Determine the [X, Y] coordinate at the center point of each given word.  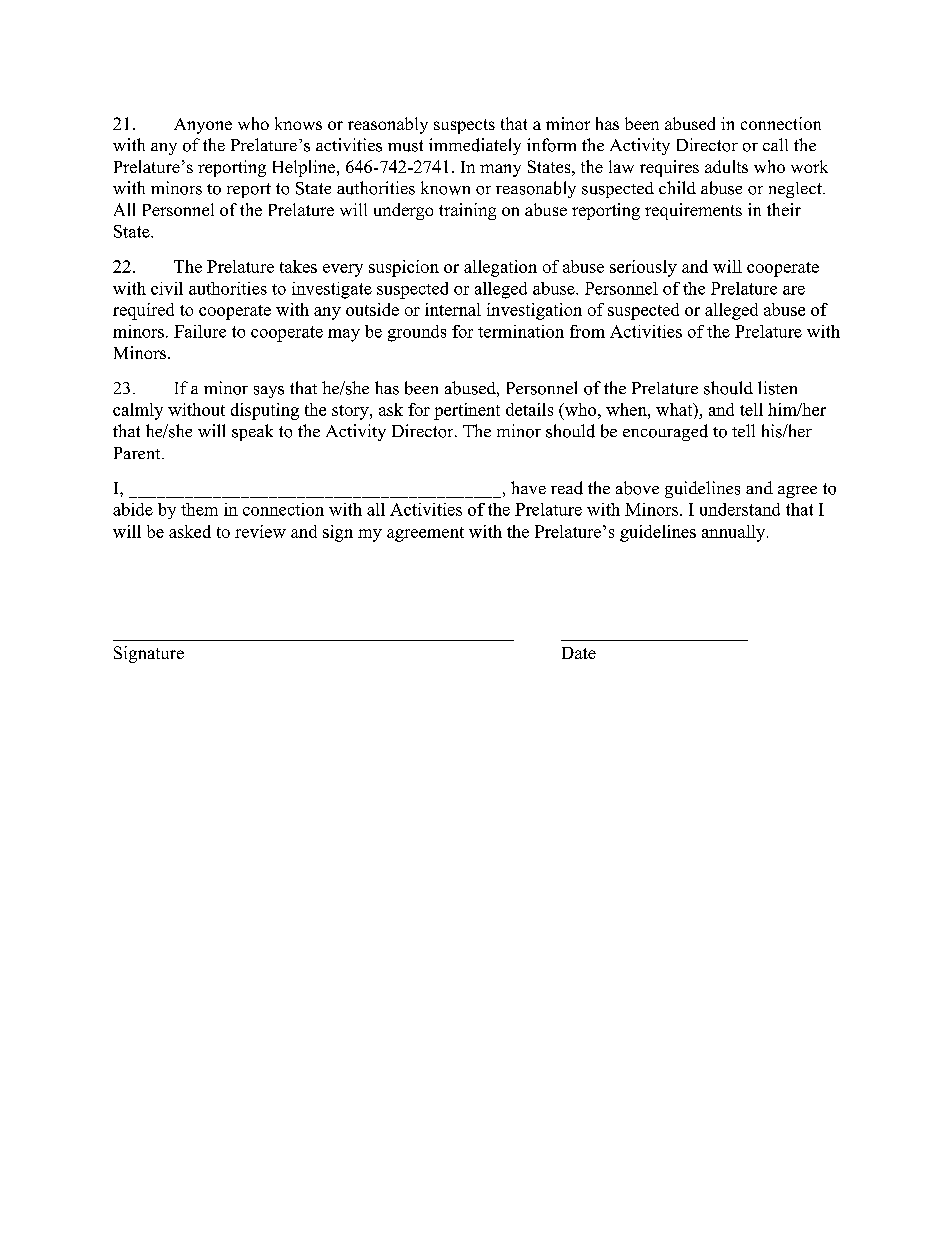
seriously [643, 268]
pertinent [467, 411]
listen [777, 388]
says [269, 392]
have [528, 487]
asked [190, 531]
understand [740, 509]
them [199, 509]
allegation [500, 268]
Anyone [203, 126]
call [775, 144]
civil [167, 288]
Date [579, 653]
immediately [475, 146]
